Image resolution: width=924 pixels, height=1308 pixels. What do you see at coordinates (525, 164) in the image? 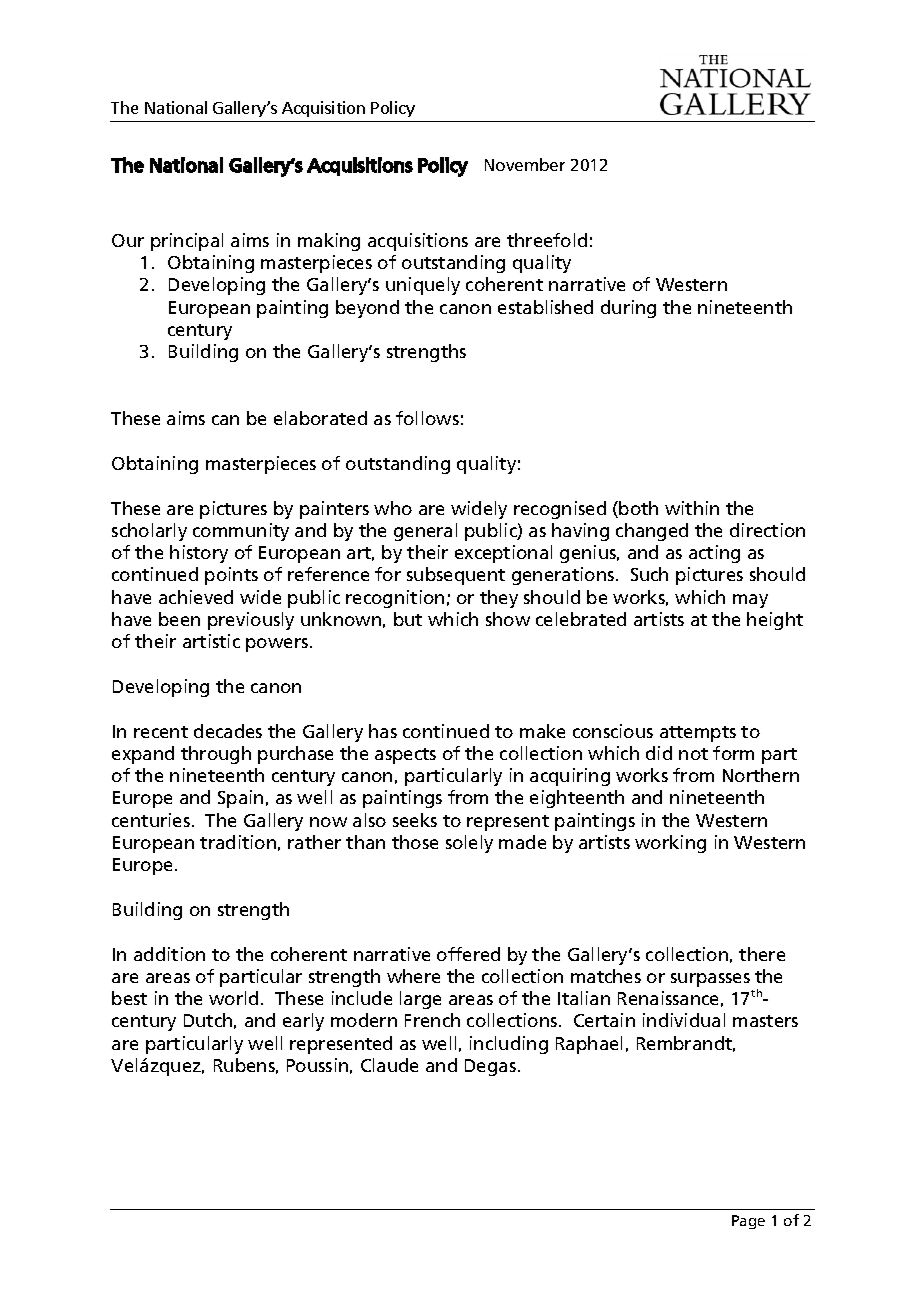
I see `November` at bounding box center [525, 164].
